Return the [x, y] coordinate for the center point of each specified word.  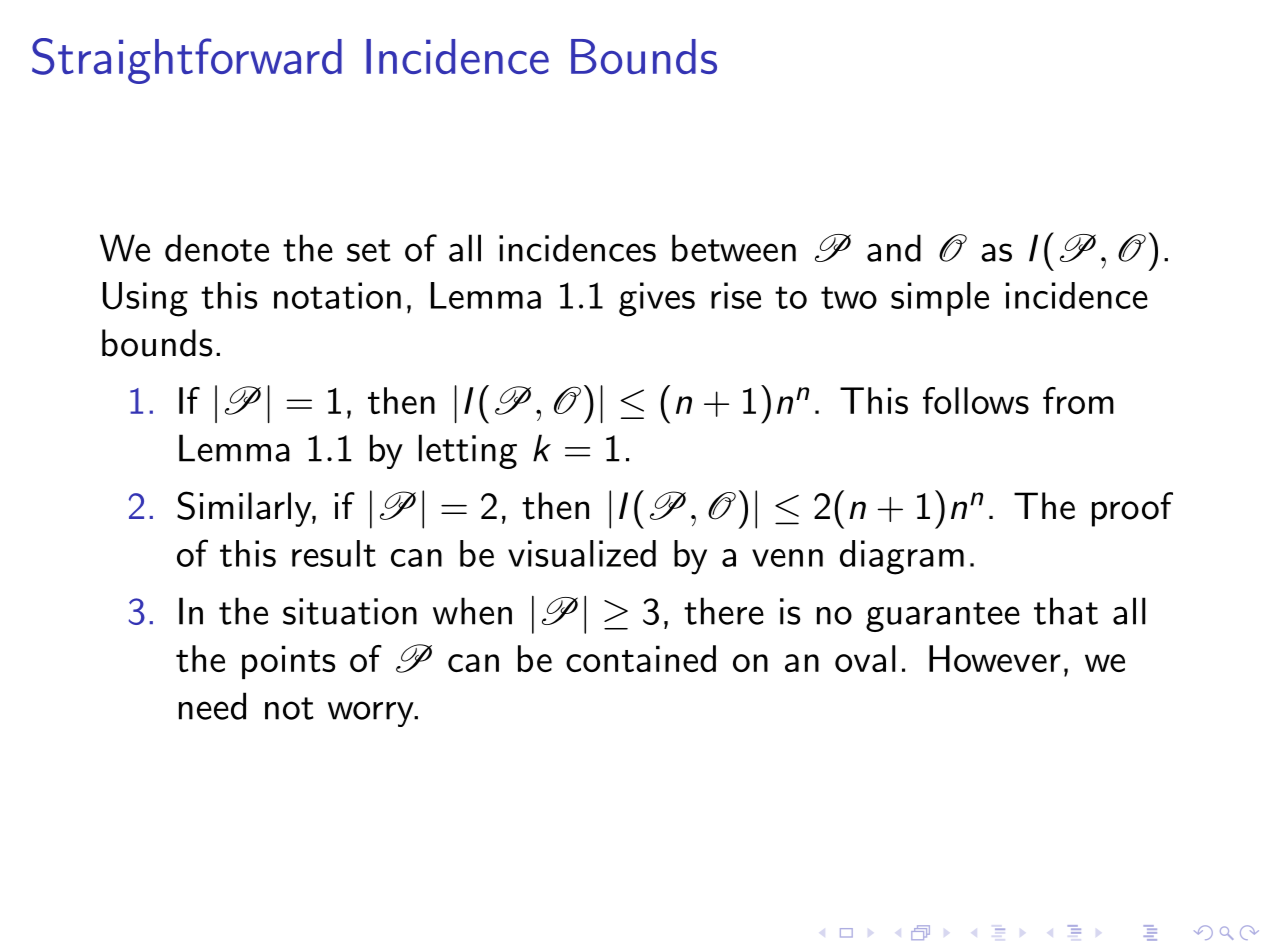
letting [468, 451]
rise [736, 295]
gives [657, 299]
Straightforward [187, 61]
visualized [582, 553]
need [212, 706]
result [334, 553]
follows [976, 400]
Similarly [245, 509]
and [894, 248]
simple [940, 299]
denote [217, 248]
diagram [902, 557]
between [734, 248]
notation [337, 295]
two [849, 297]
